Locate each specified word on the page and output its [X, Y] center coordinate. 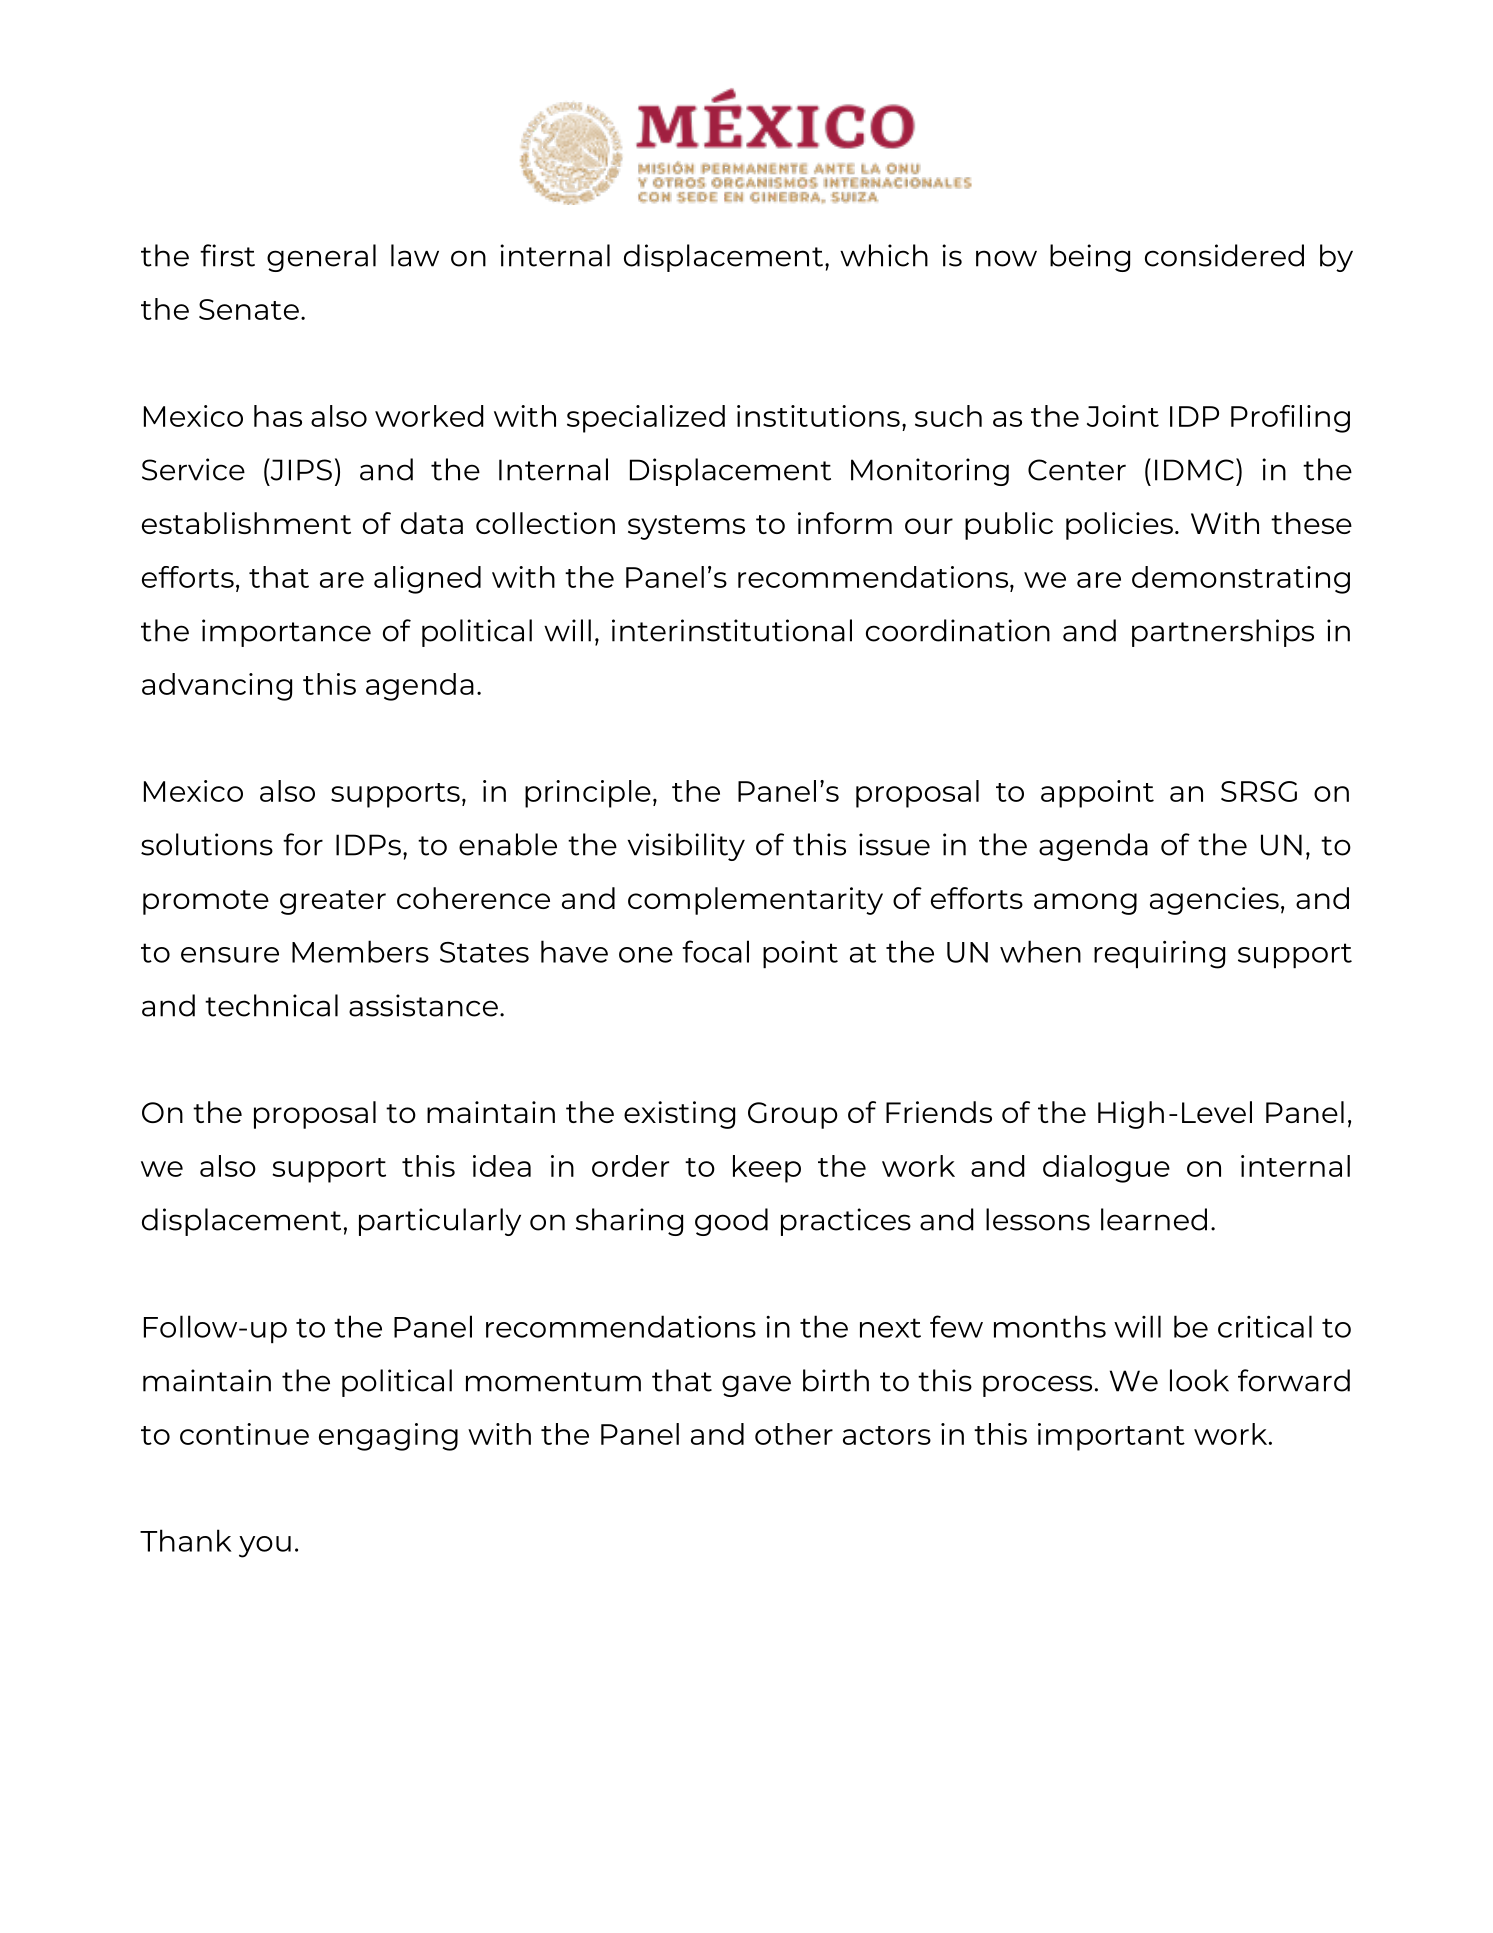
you [265, 1547]
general [321, 258]
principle [588, 794]
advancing [217, 687]
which [884, 255]
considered [1224, 255]
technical [271, 1005]
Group [793, 1115]
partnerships [1223, 633]
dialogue [1106, 1169]
